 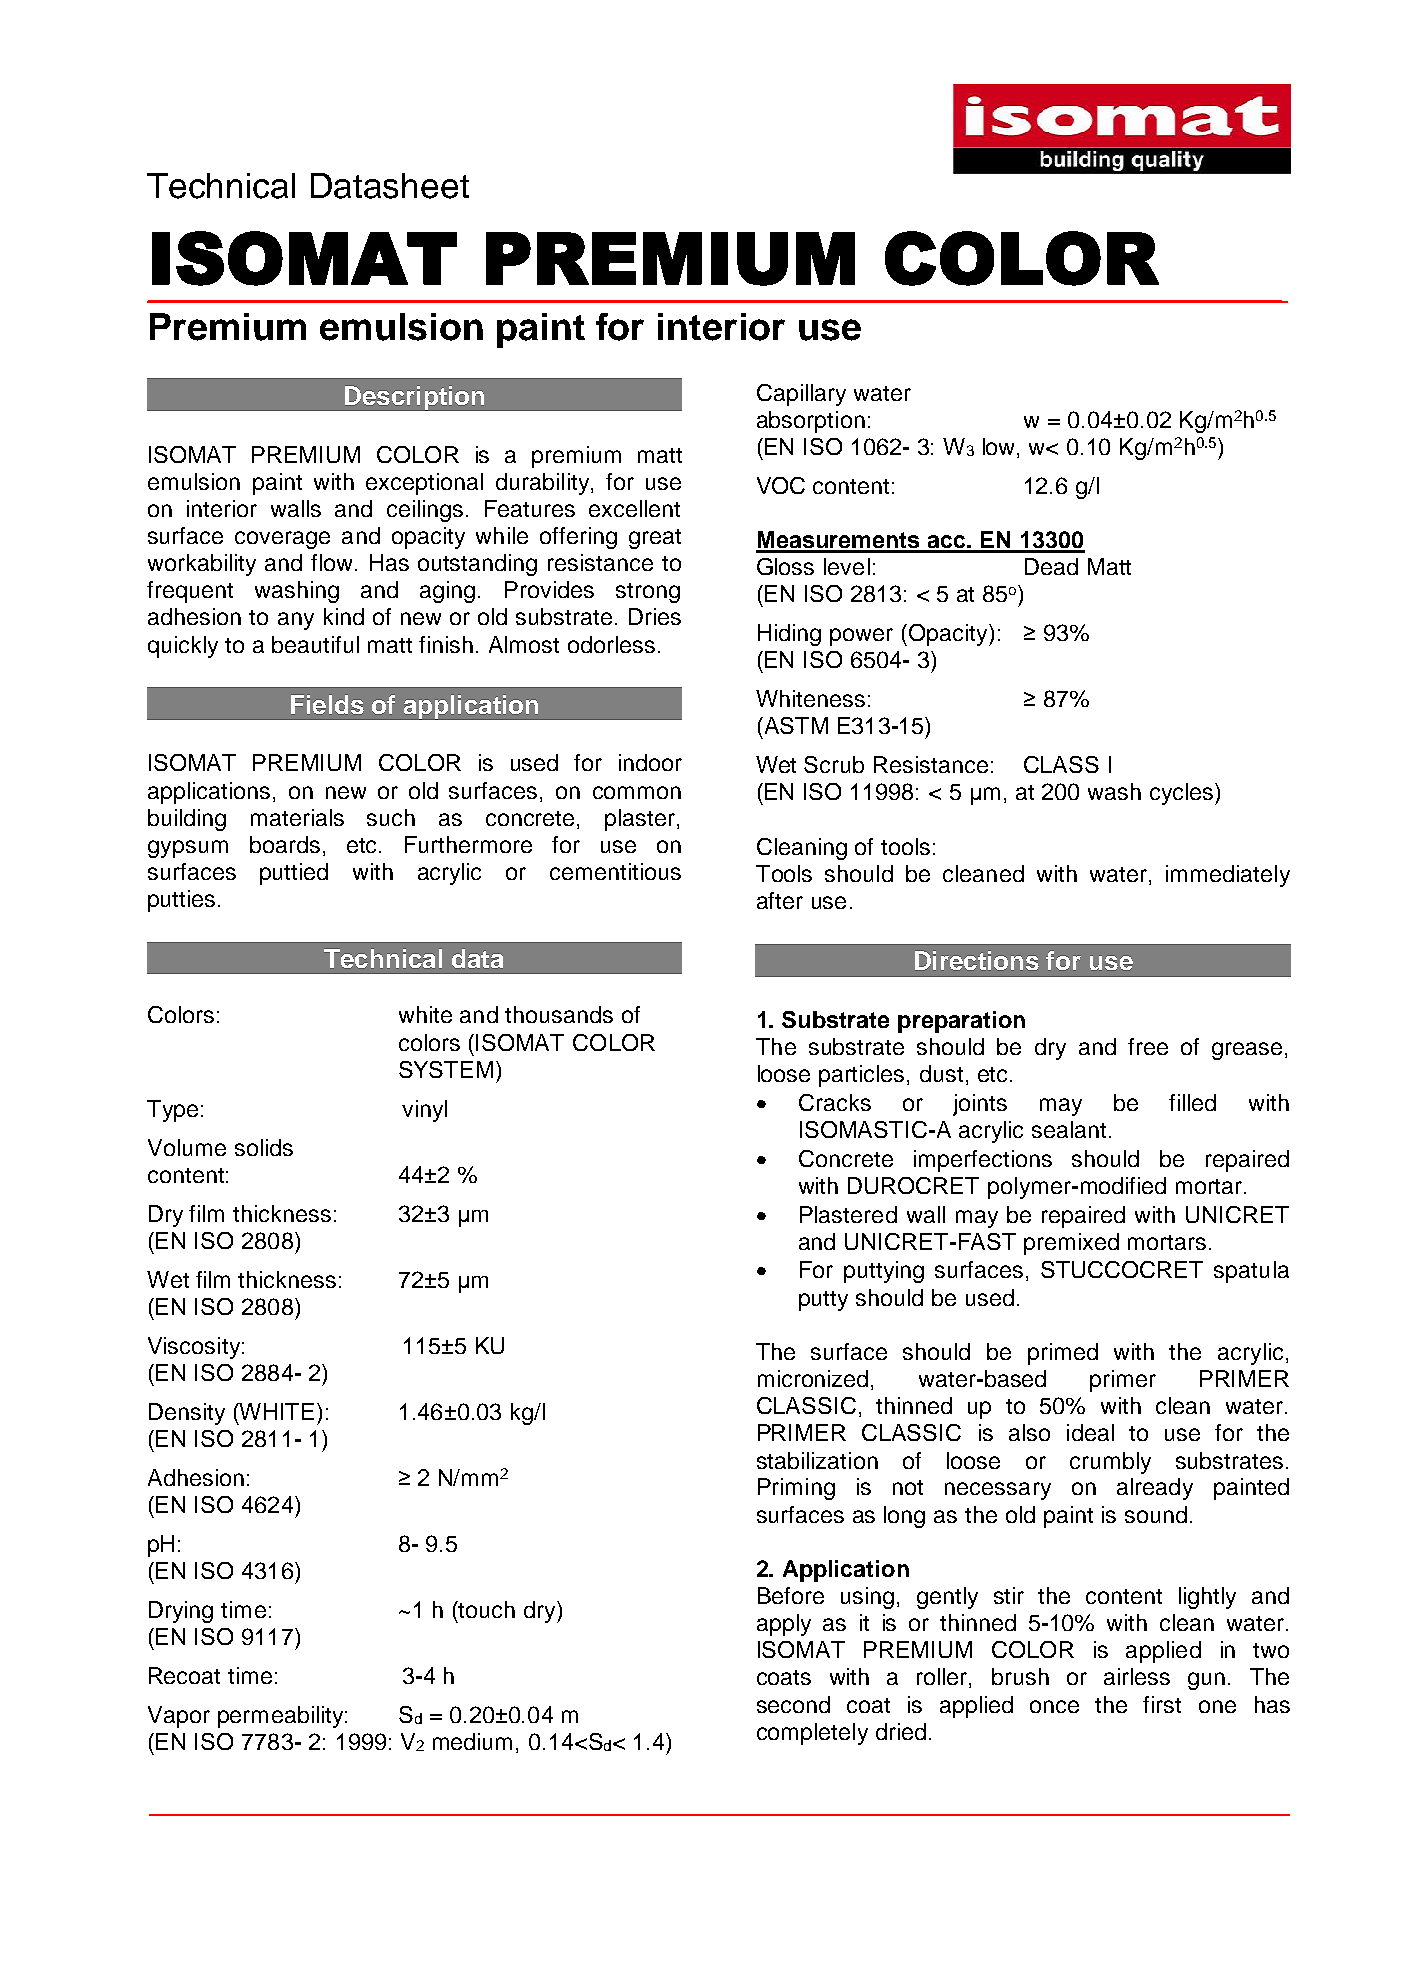 What do you see at coordinates (1148, 1046) in the image?
I see `free` at bounding box center [1148, 1046].
